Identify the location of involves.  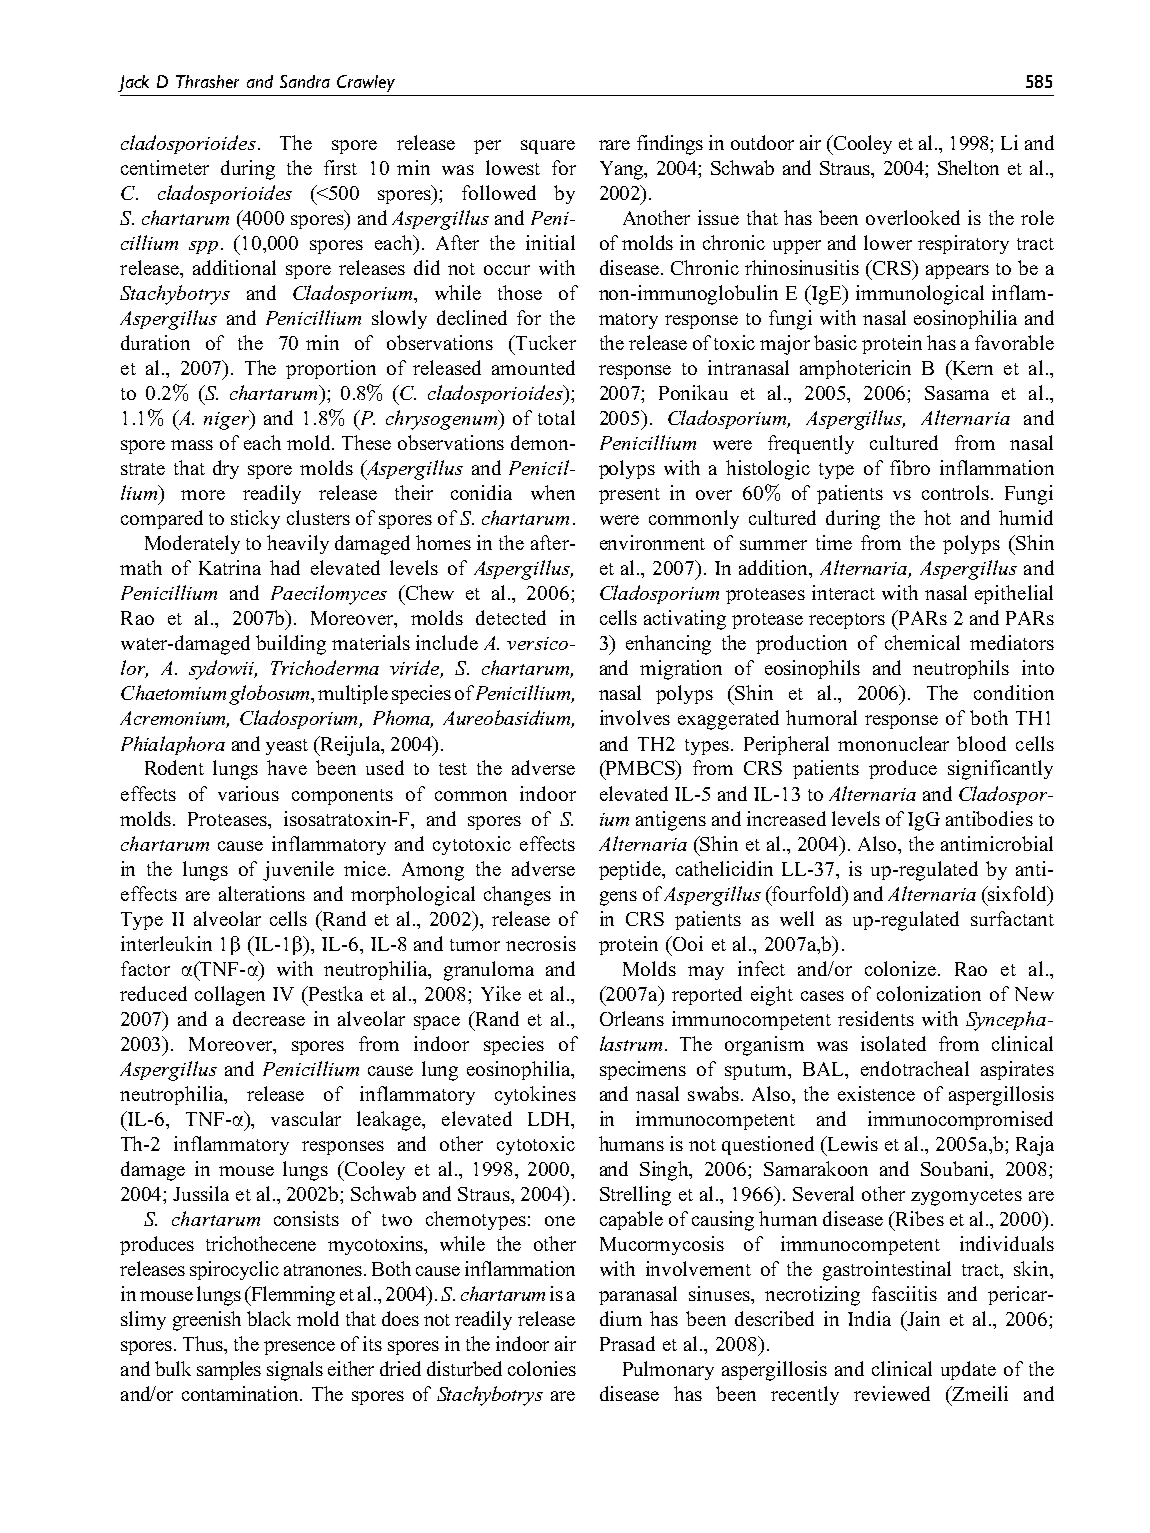
(635, 717).
